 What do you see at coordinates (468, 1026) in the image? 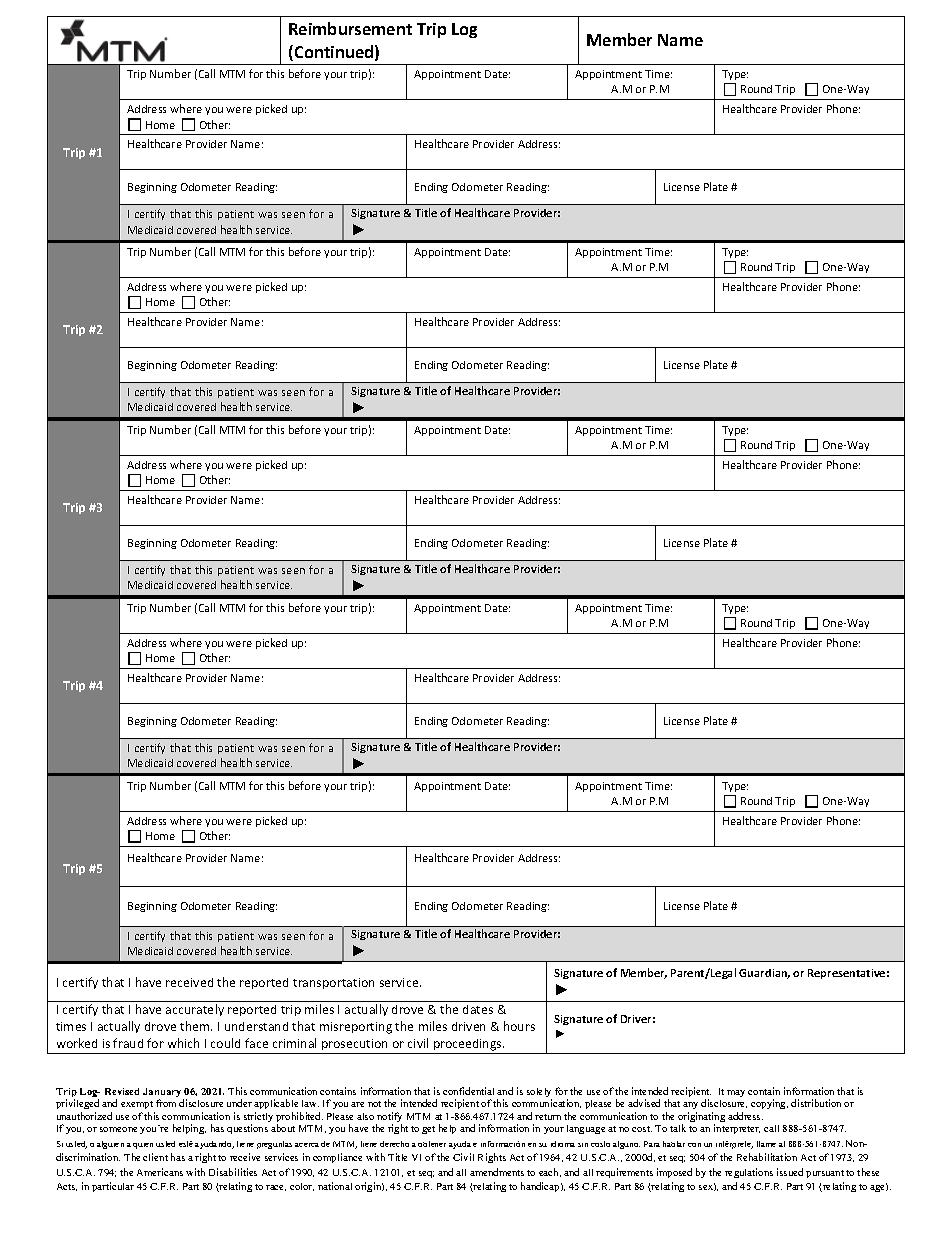
I see `driven` at bounding box center [468, 1026].
